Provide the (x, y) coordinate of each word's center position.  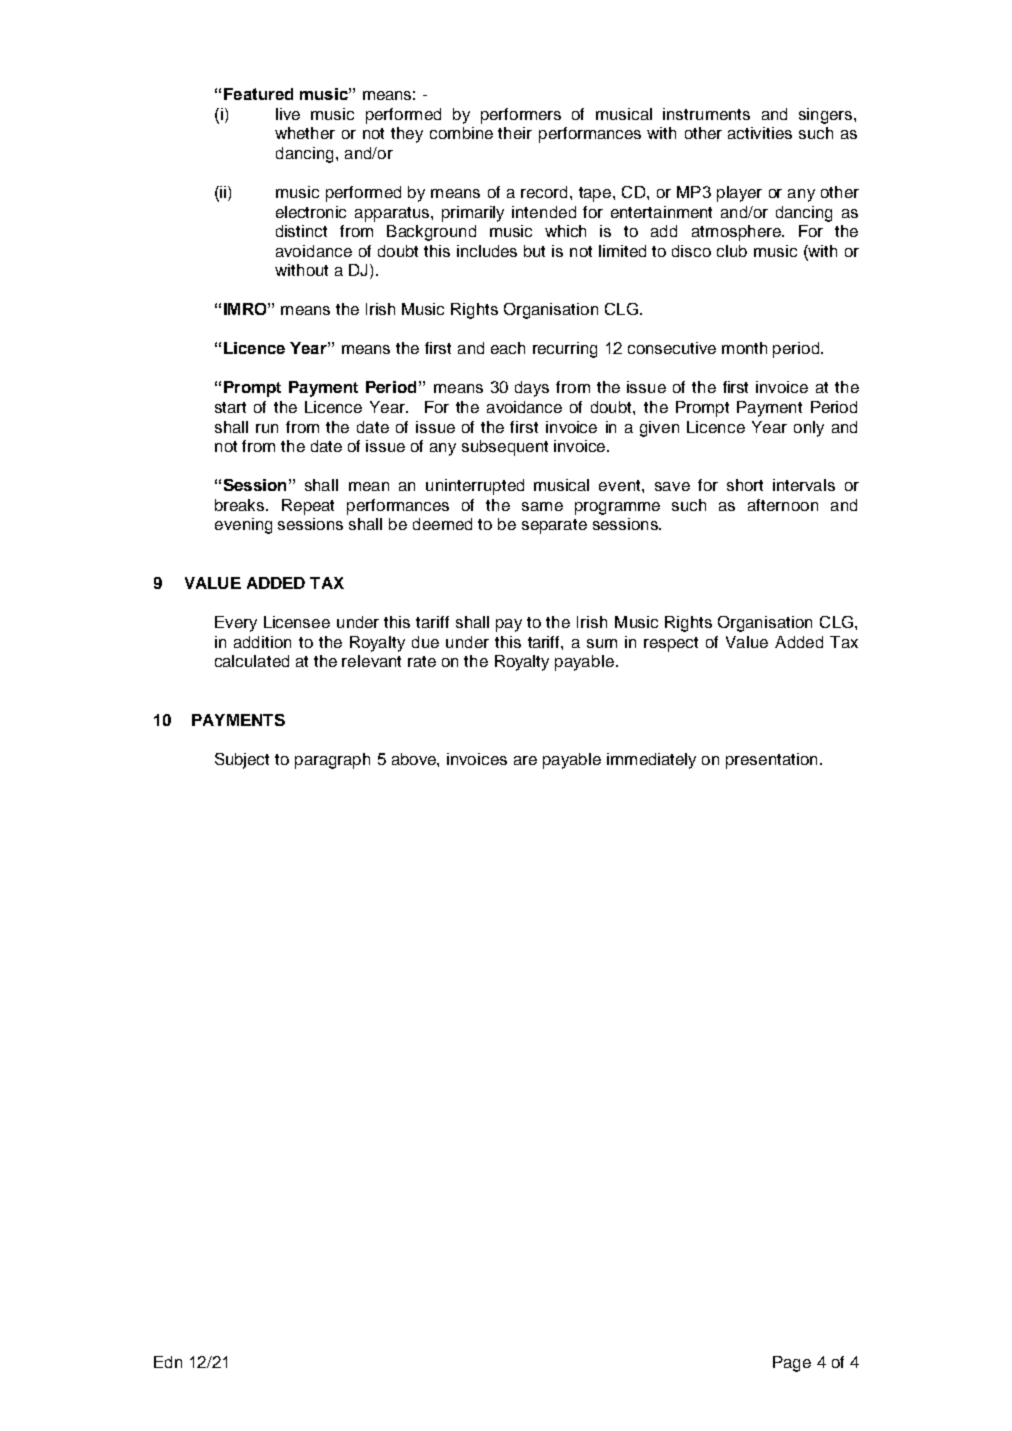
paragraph (332, 761)
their (515, 133)
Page (792, 1364)
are (525, 760)
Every (236, 624)
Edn (168, 1362)
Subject (242, 761)
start (230, 407)
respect (671, 644)
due (425, 642)
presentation (771, 761)
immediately (651, 761)
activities (760, 133)
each (508, 348)
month (744, 348)
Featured (258, 94)
